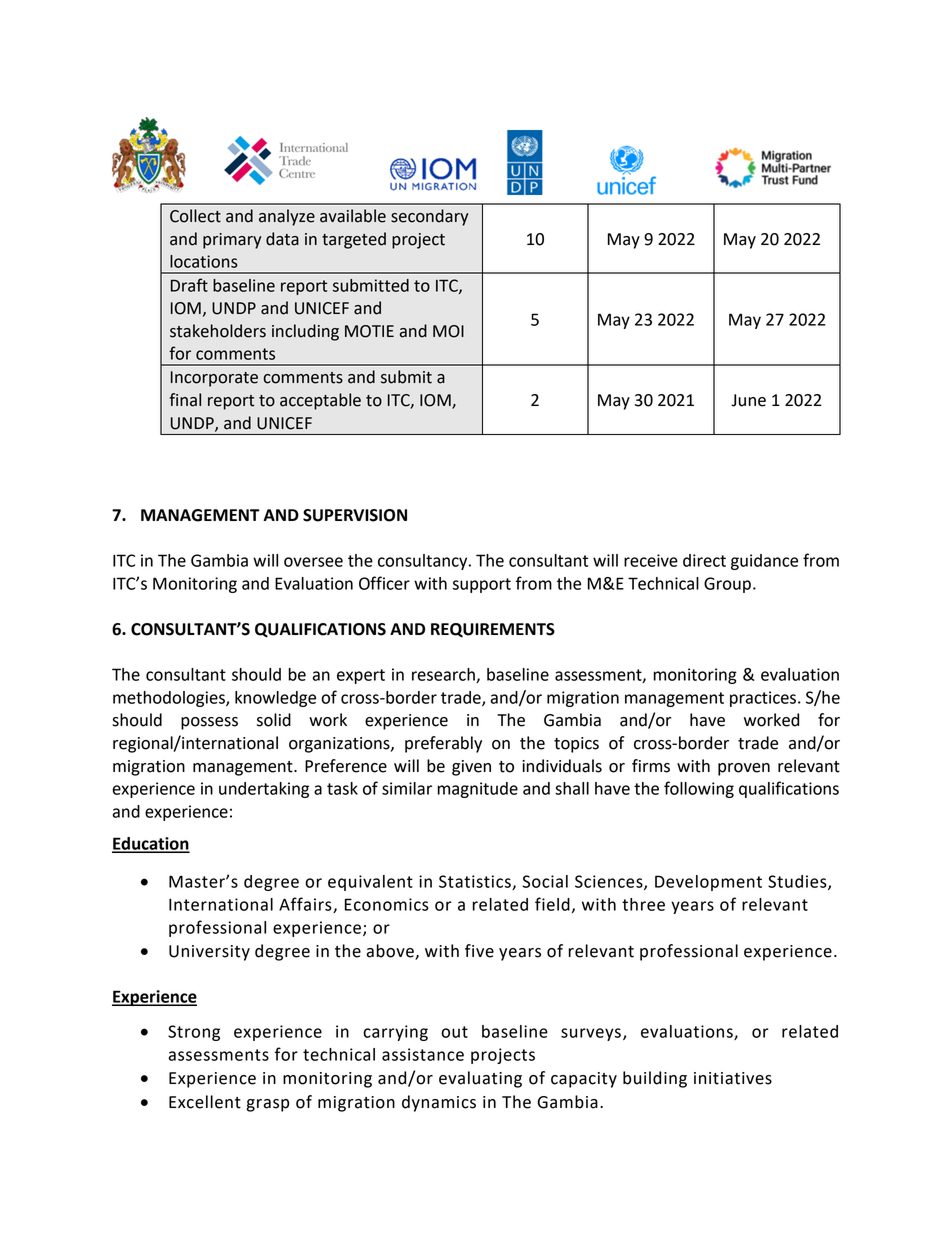 The height and width of the page is (1233, 952). What do you see at coordinates (209, 953) in the page?
I see `University` at bounding box center [209, 953].
